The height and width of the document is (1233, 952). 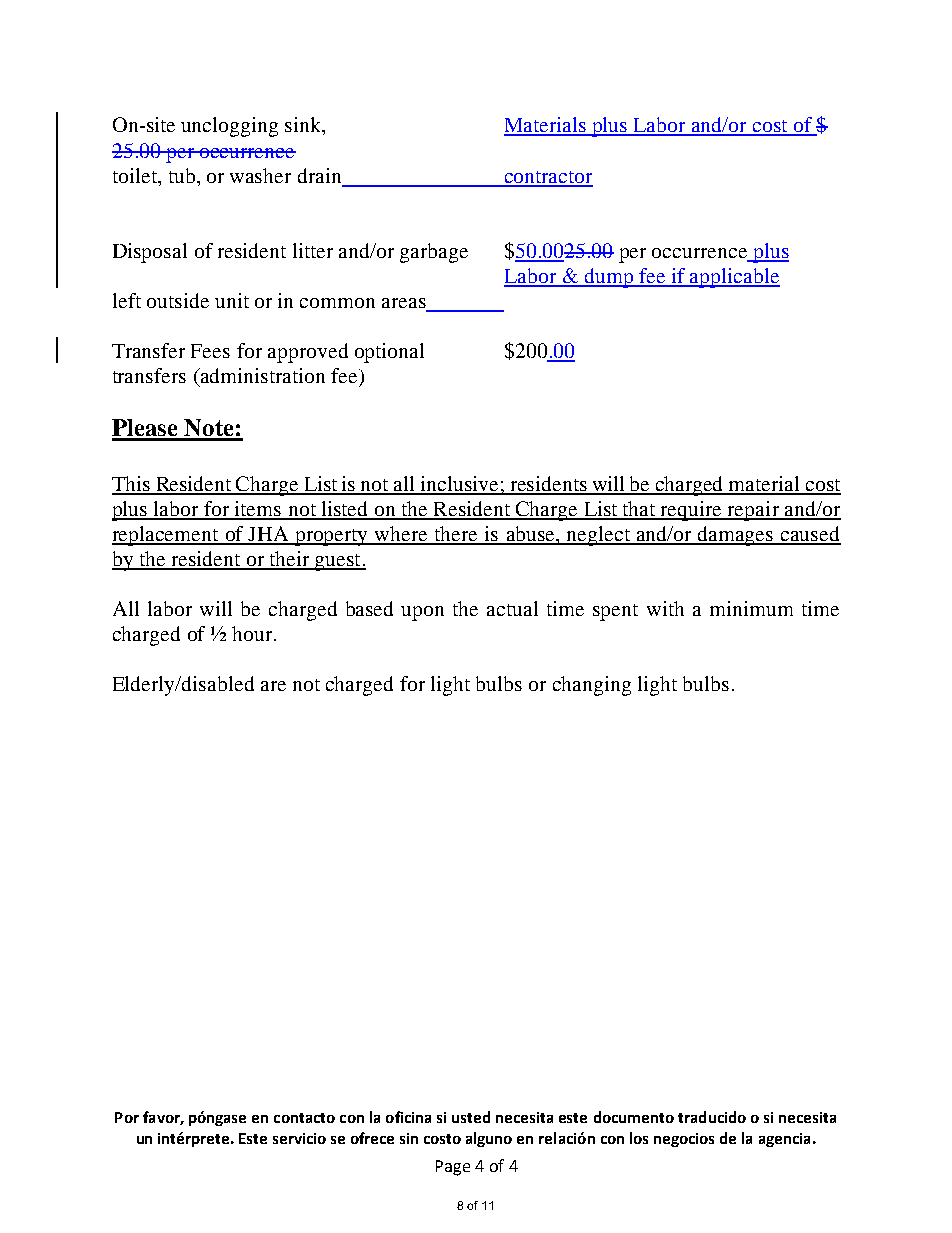 What do you see at coordinates (471, 1117) in the document?
I see `usted` at bounding box center [471, 1117].
